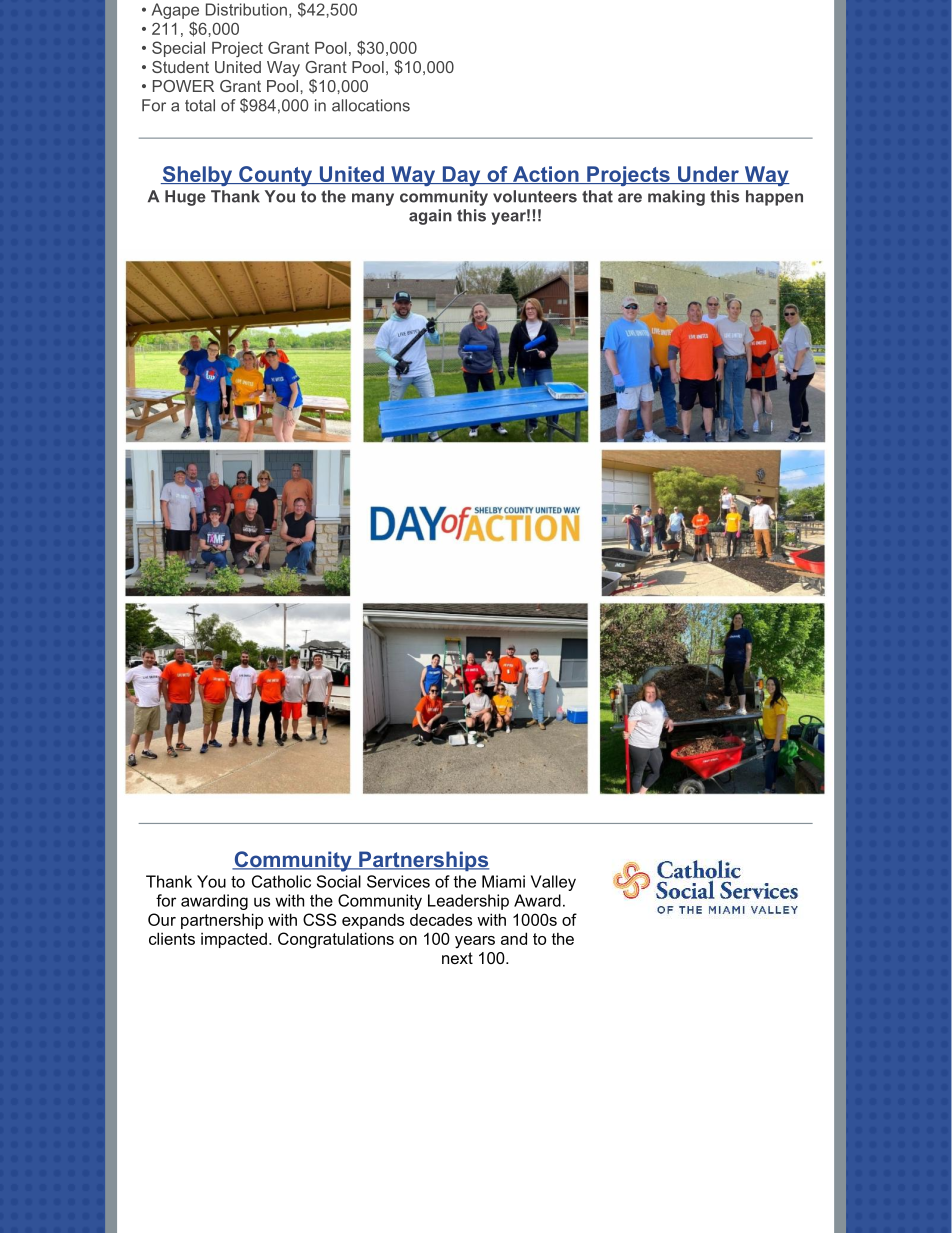  What do you see at coordinates (708, 175) in the page?
I see `Under` at bounding box center [708, 175].
